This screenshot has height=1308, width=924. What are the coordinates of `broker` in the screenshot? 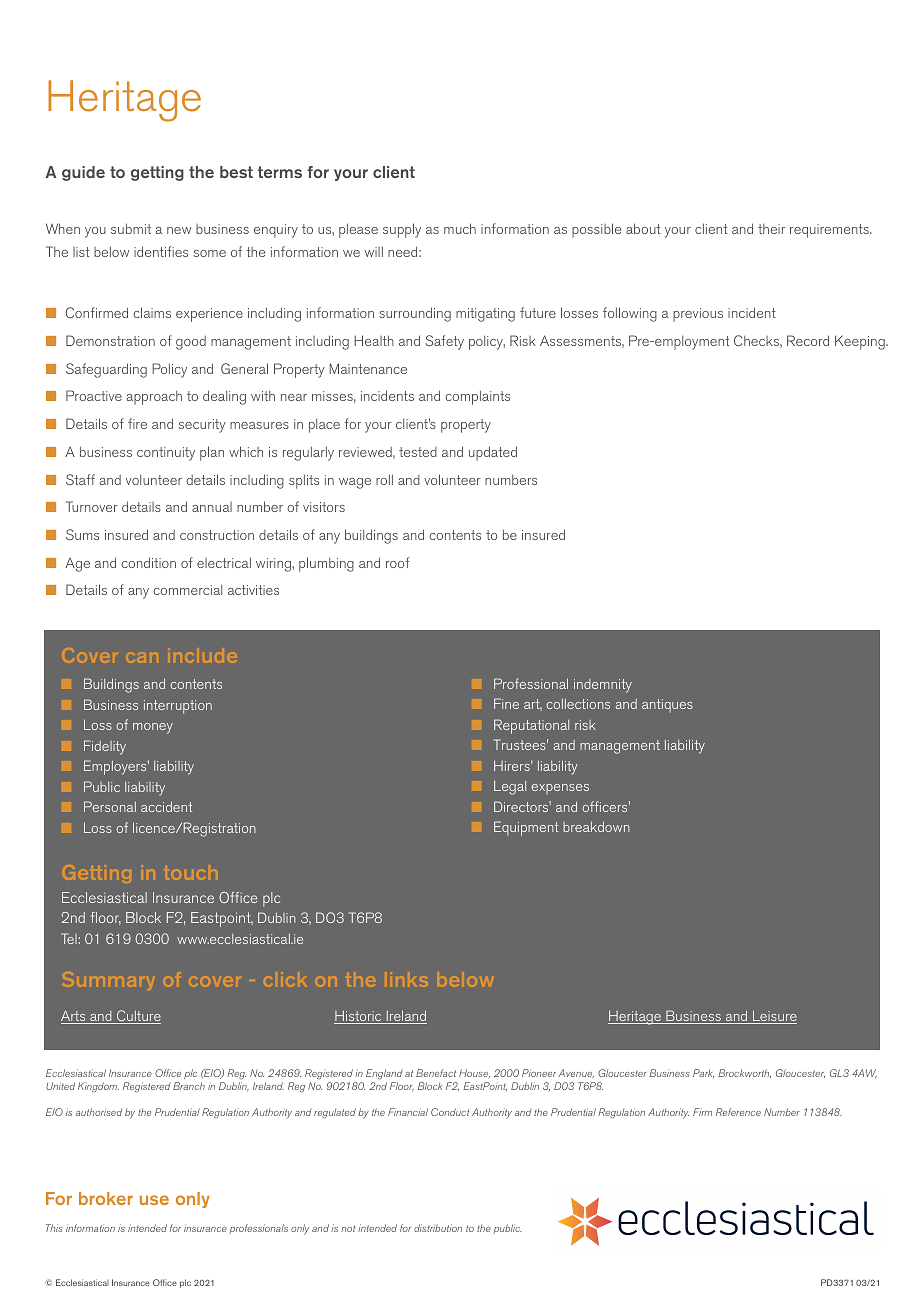 It's located at (106, 1198).
